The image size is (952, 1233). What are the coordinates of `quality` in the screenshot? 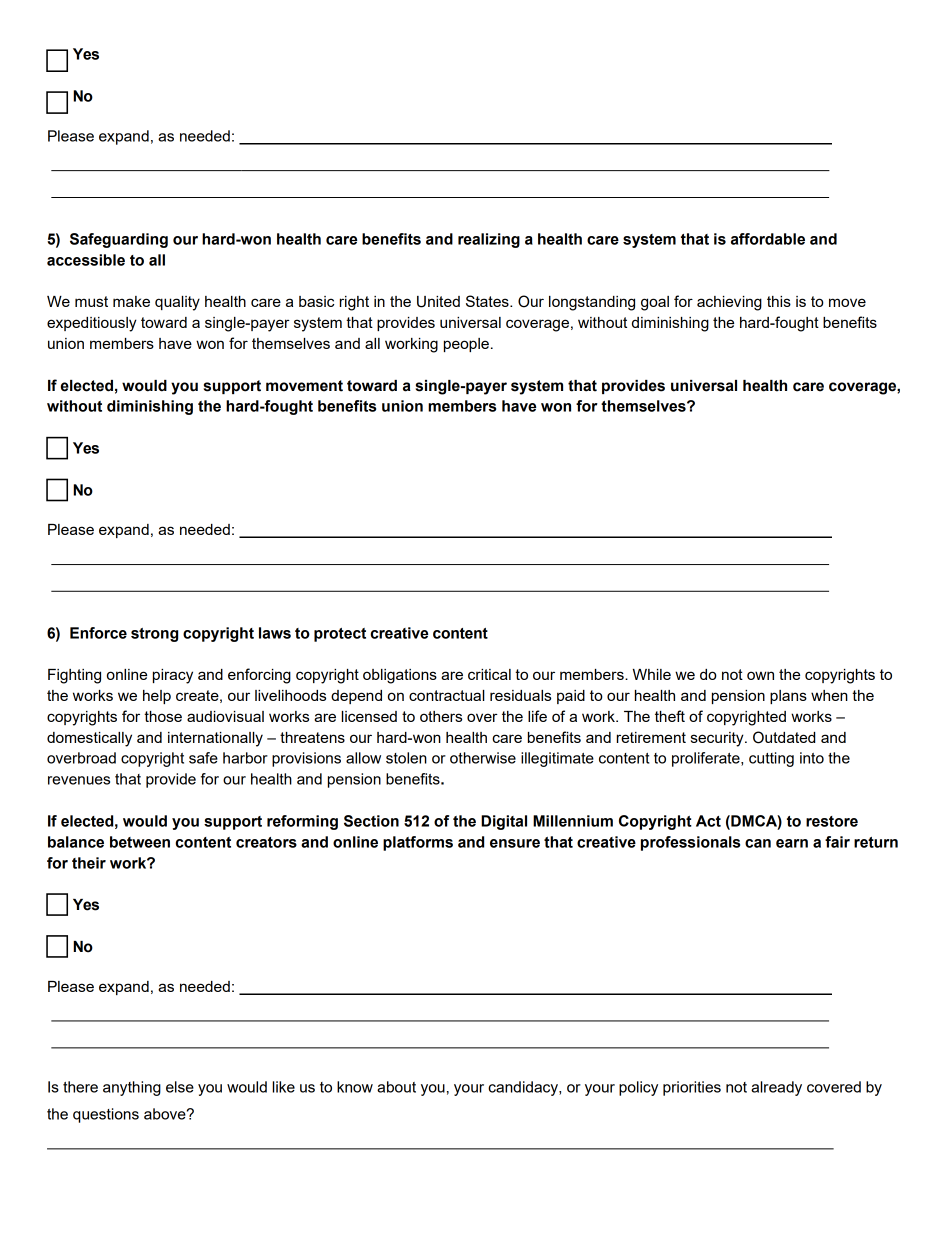 It's located at (177, 303).
